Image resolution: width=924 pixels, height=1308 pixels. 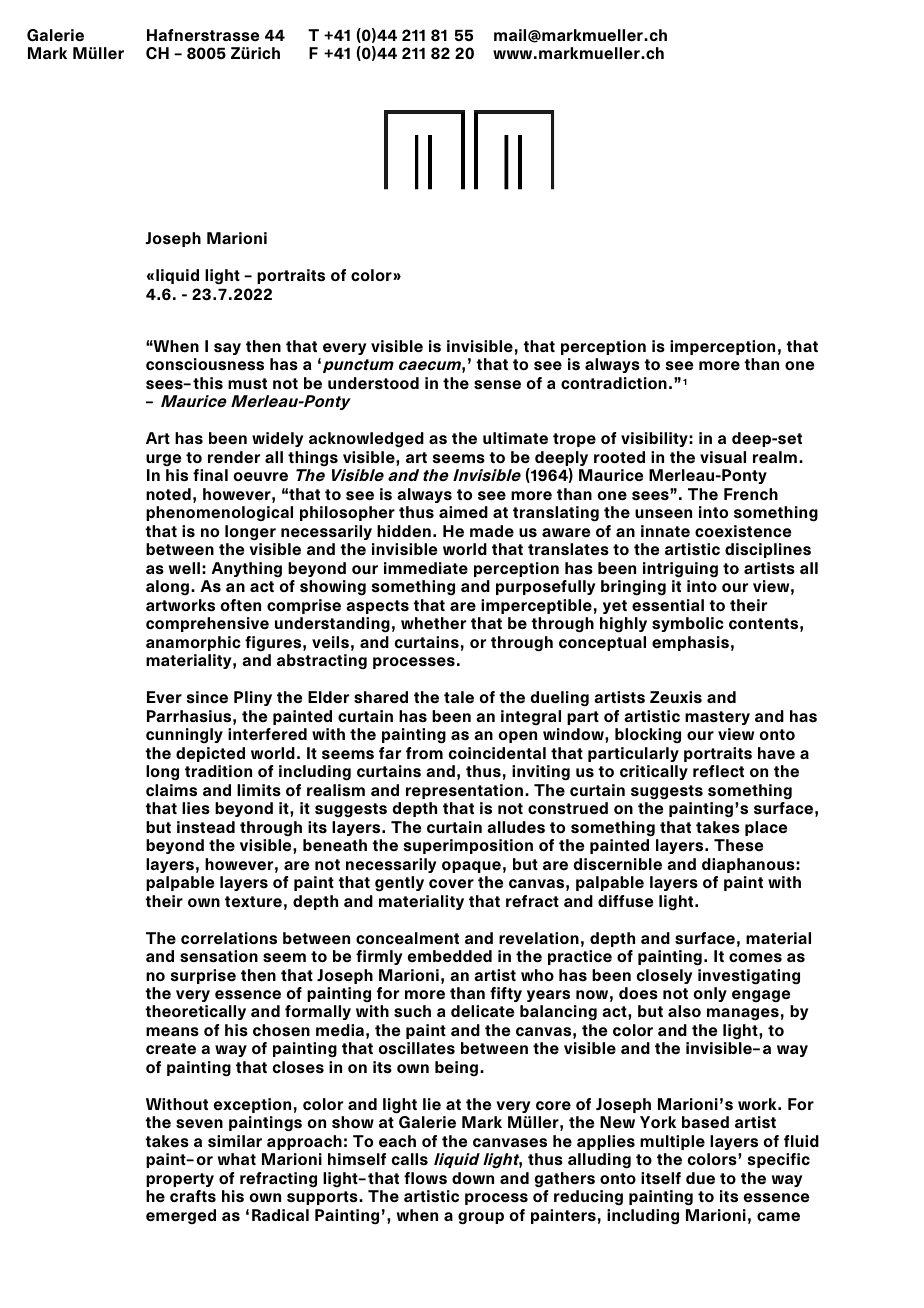 What do you see at coordinates (718, 771) in the screenshot?
I see `reflect` at bounding box center [718, 771].
